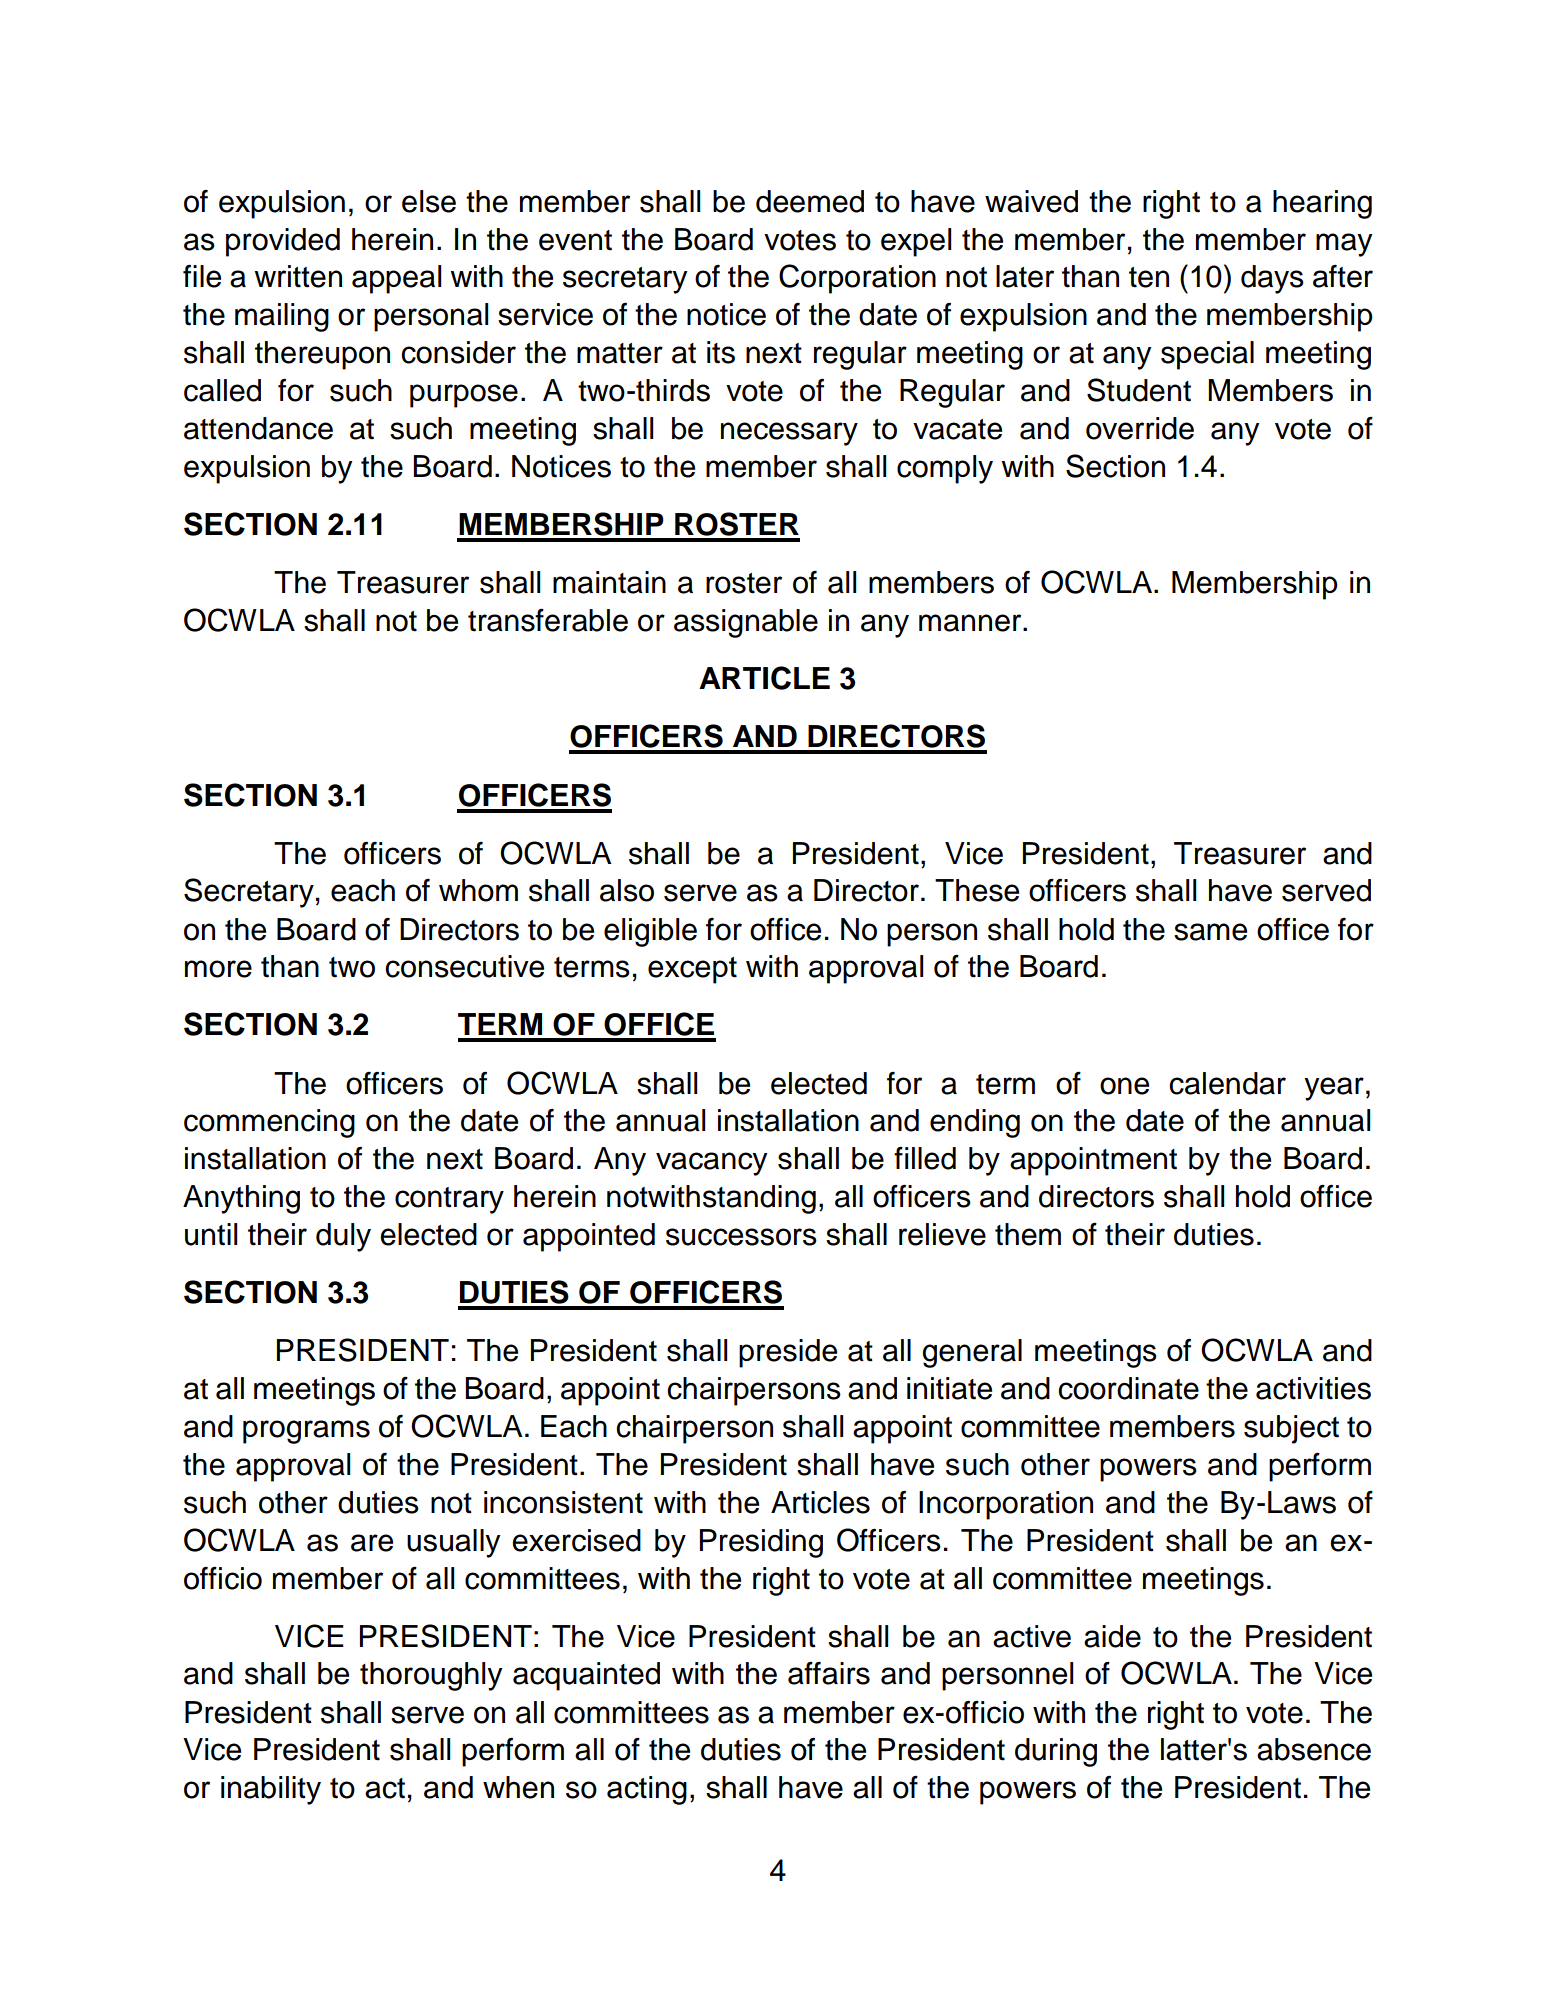  What do you see at coordinates (949, 1388) in the image?
I see `initiate` at bounding box center [949, 1388].
